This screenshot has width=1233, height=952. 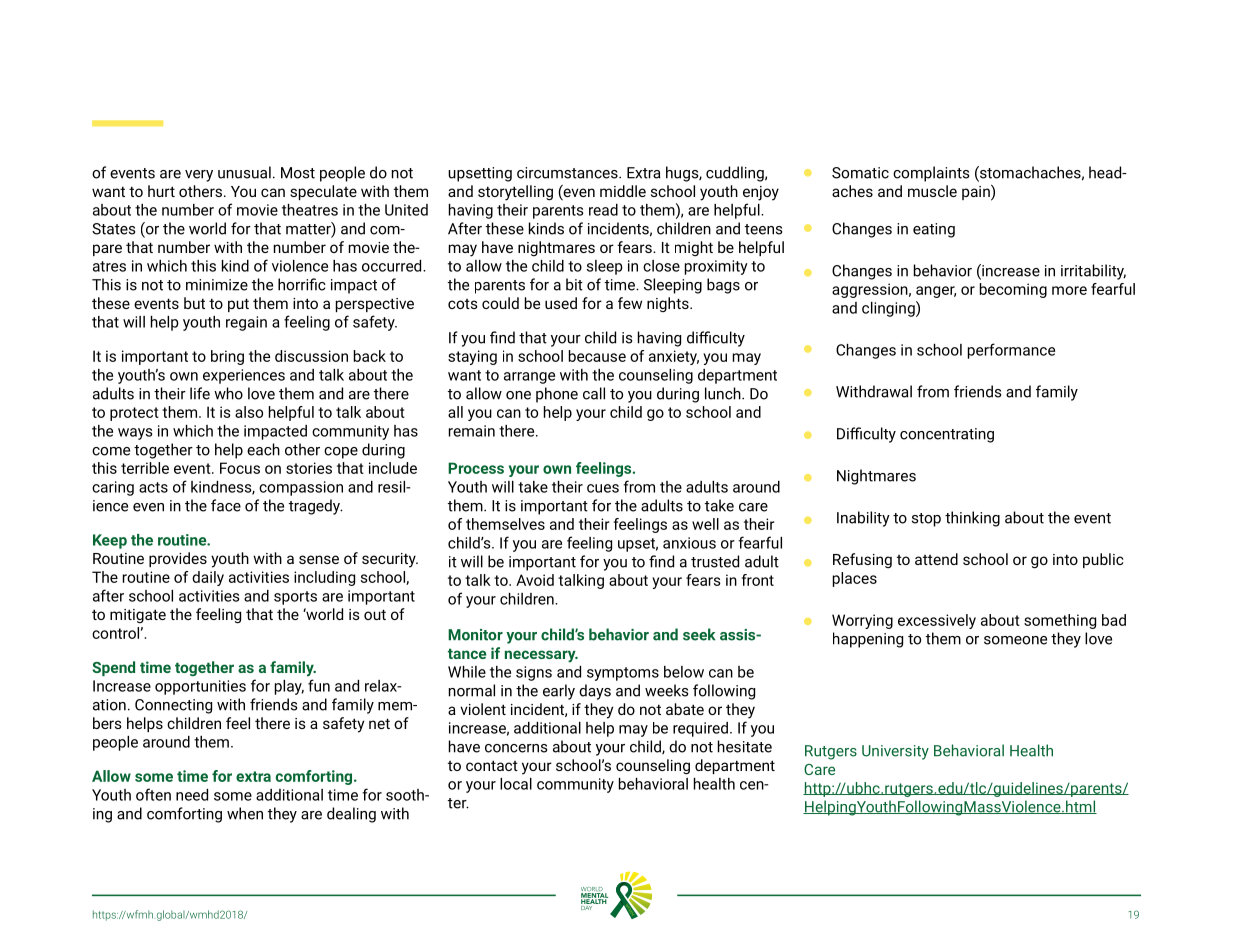 What do you see at coordinates (226, 505) in the screenshot?
I see `face` at bounding box center [226, 505].
